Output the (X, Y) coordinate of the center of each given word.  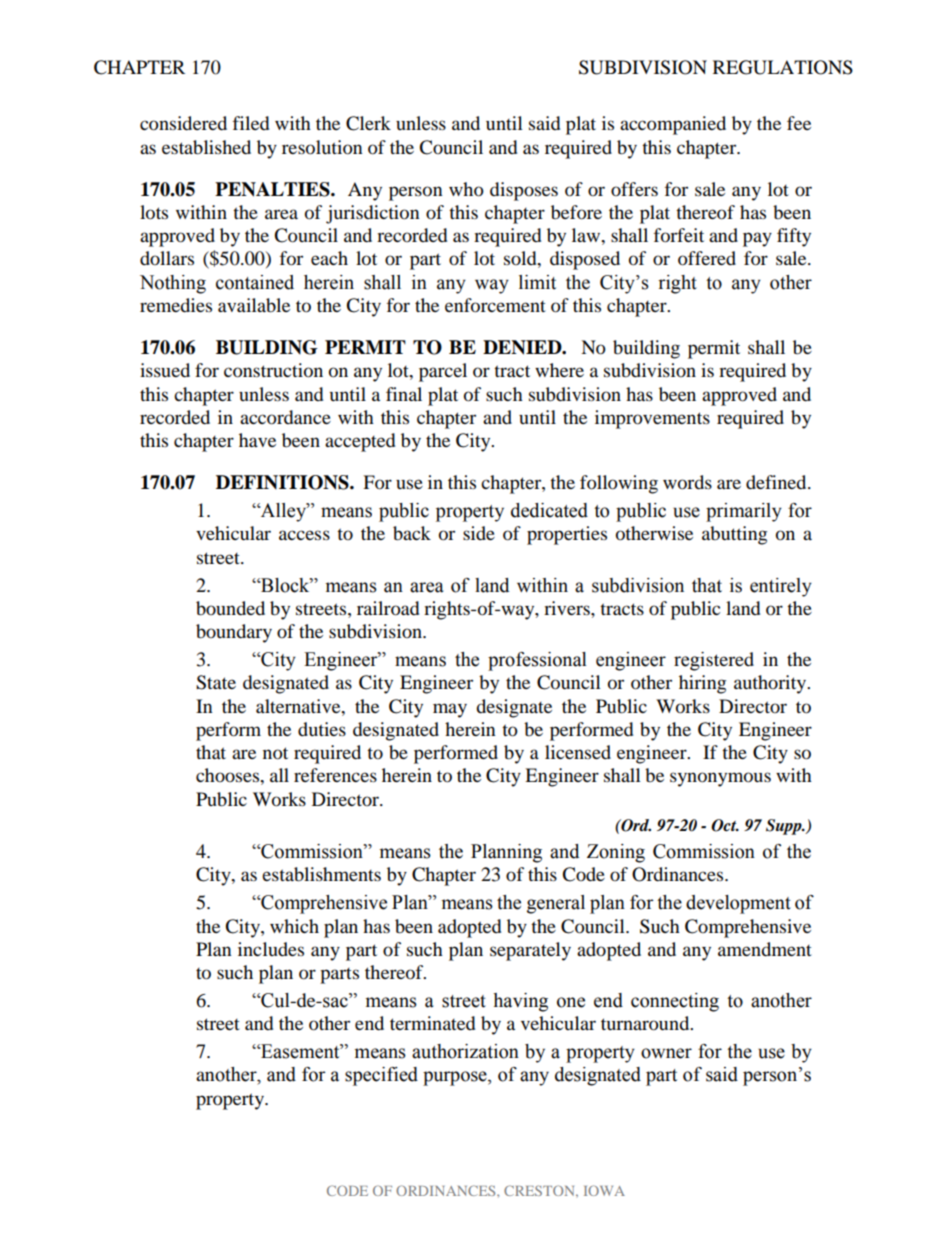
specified (381, 1076)
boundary (234, 633)
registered (714, 661)
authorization (465, 1051)
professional (537, 661)
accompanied (673, 125)
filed (251, 123)
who (466, 189)
